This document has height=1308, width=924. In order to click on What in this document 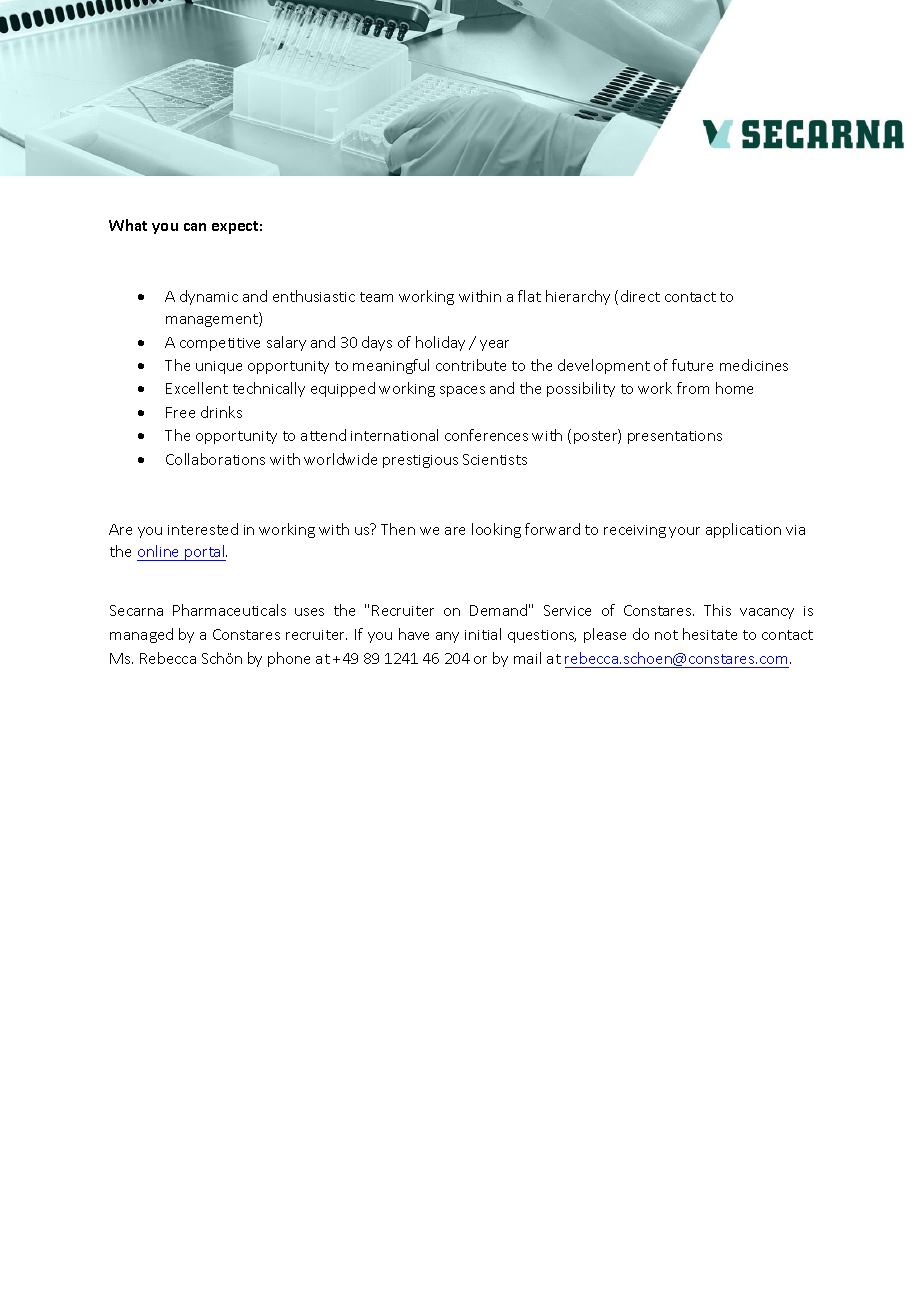, I will do `click(128, 225)`.
